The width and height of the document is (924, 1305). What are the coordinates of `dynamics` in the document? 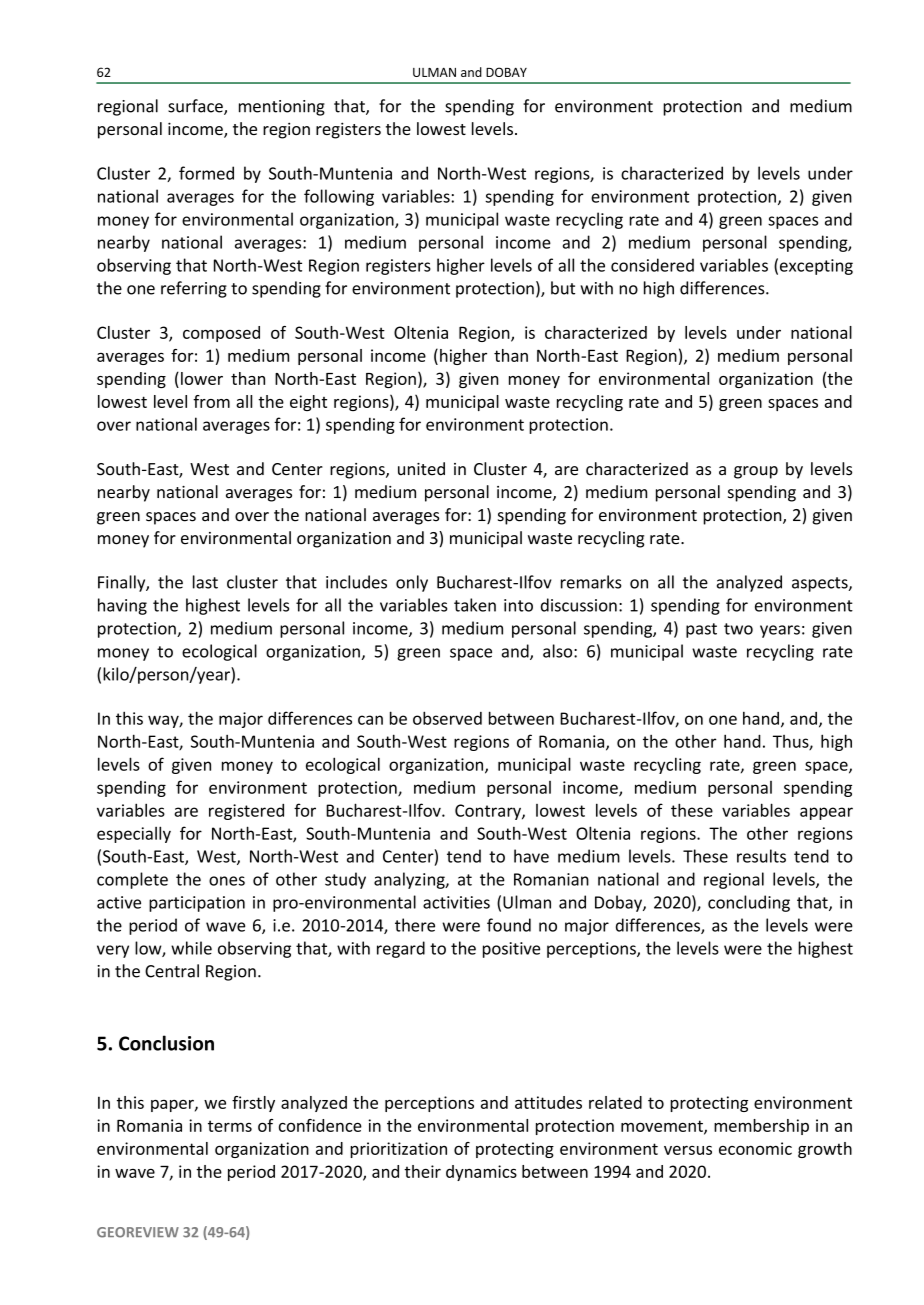 It's located at (481, 1173).
